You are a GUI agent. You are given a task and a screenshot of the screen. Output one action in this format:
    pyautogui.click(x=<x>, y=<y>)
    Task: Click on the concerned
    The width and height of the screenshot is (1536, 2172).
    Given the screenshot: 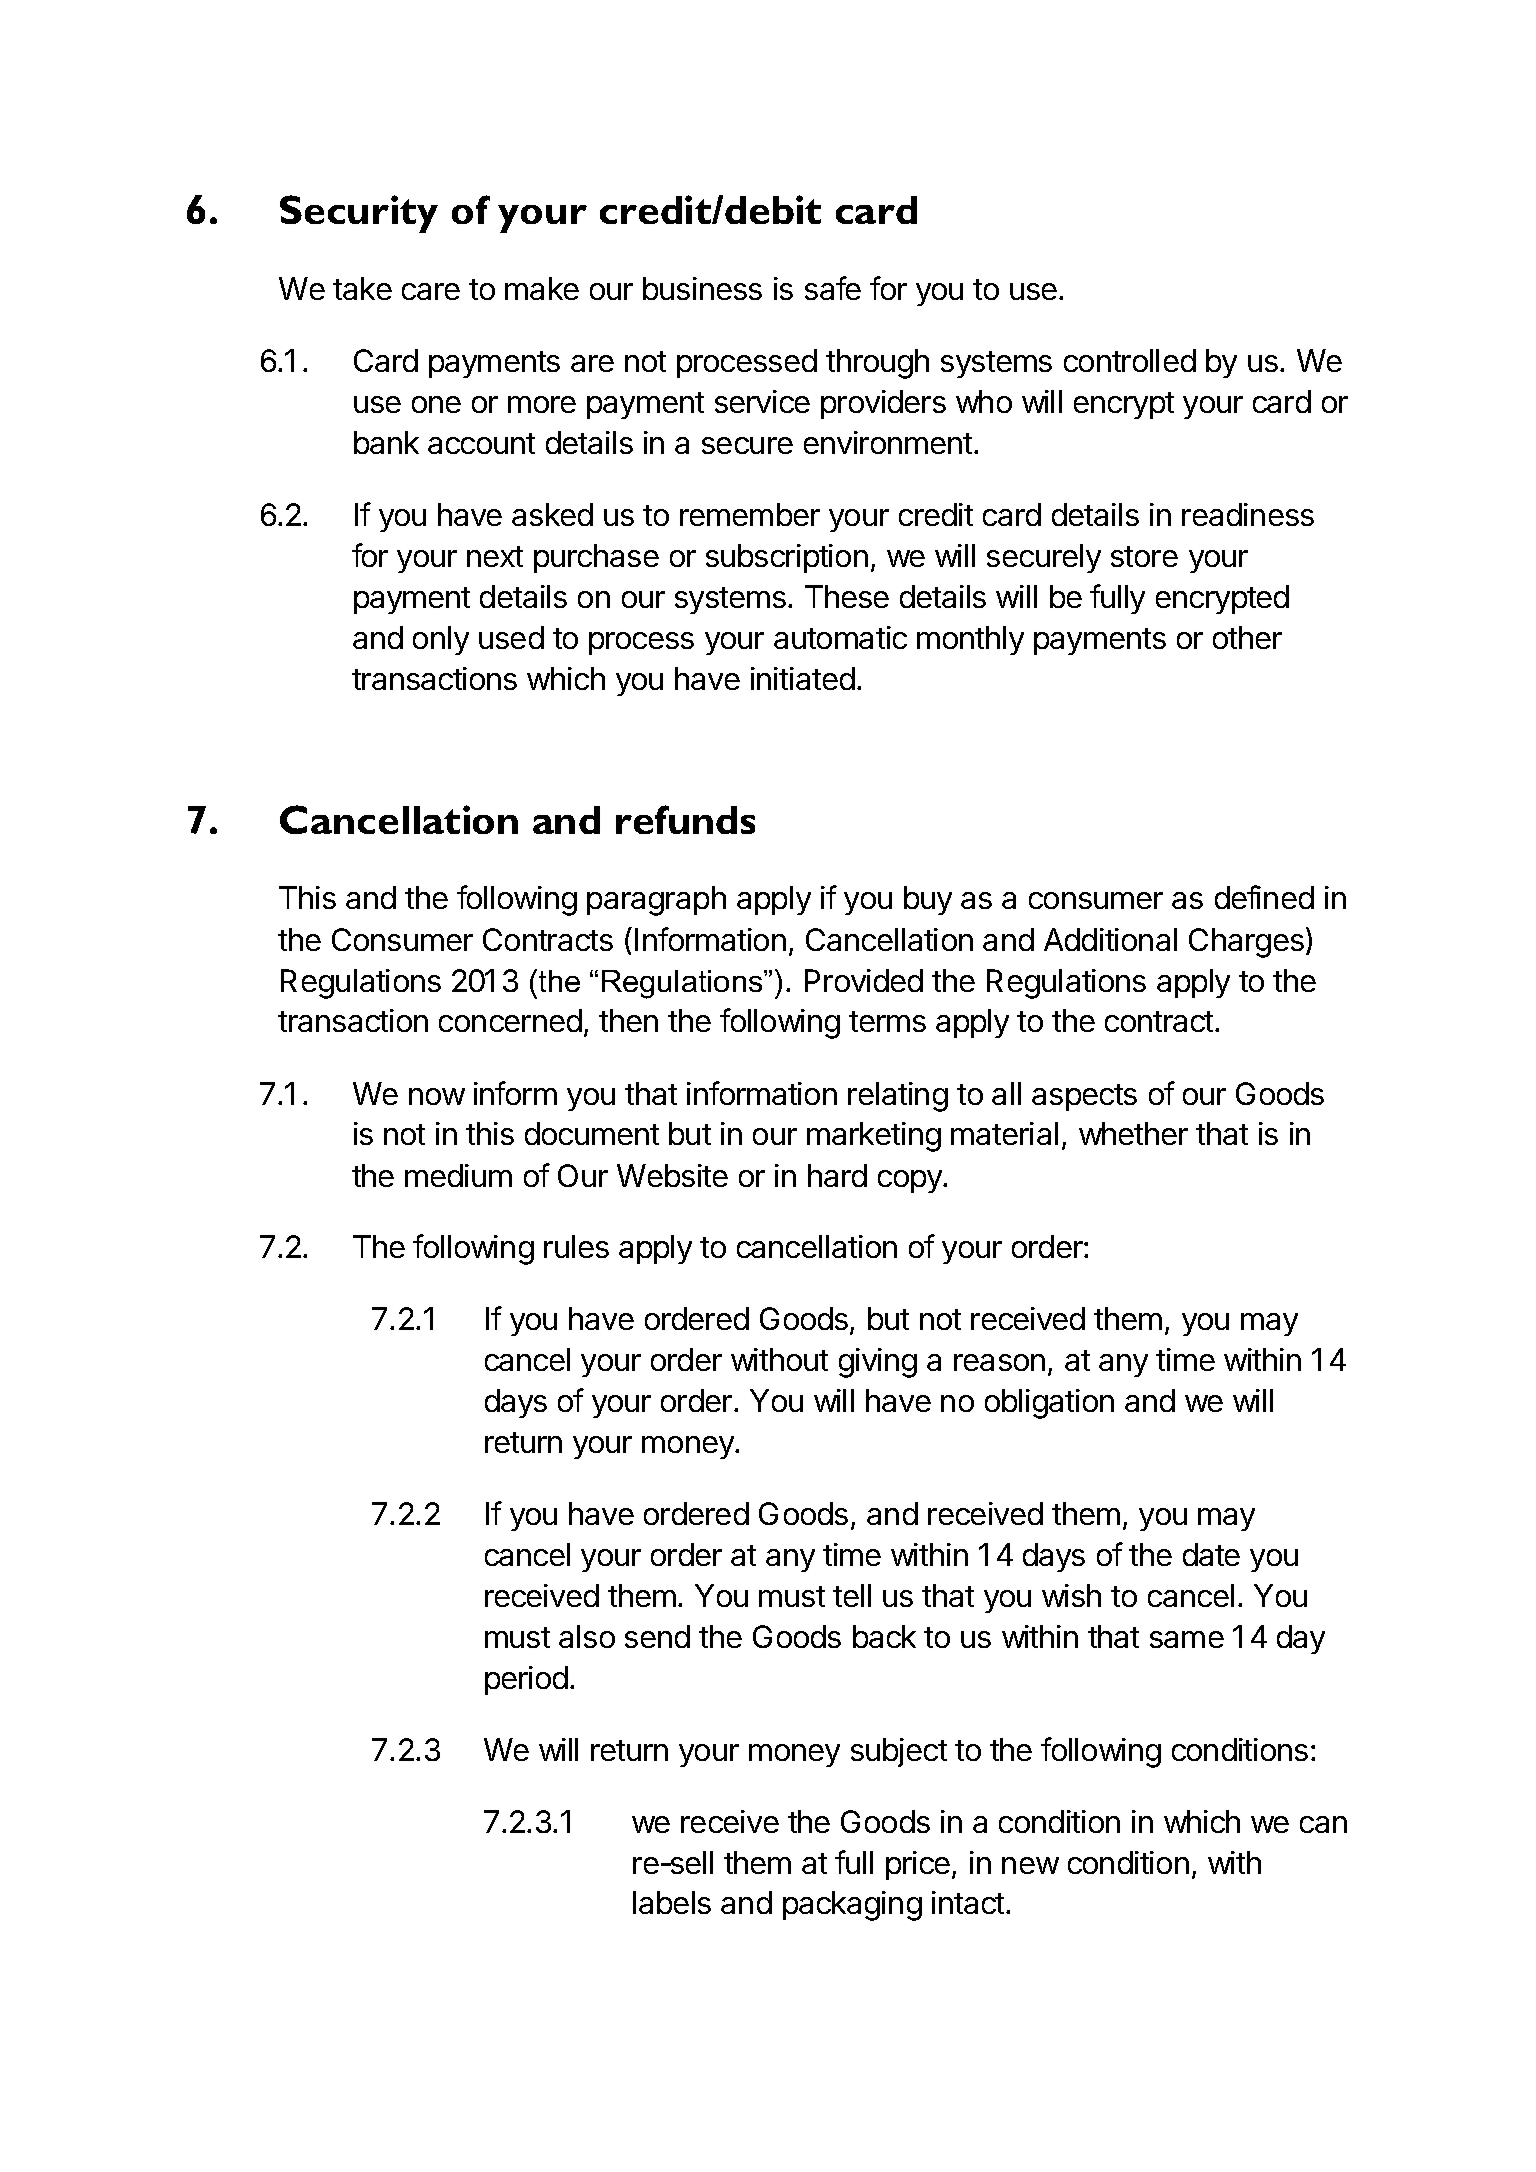 What is the action you would take?
    pyautogui.click(x=510, y=1020)
